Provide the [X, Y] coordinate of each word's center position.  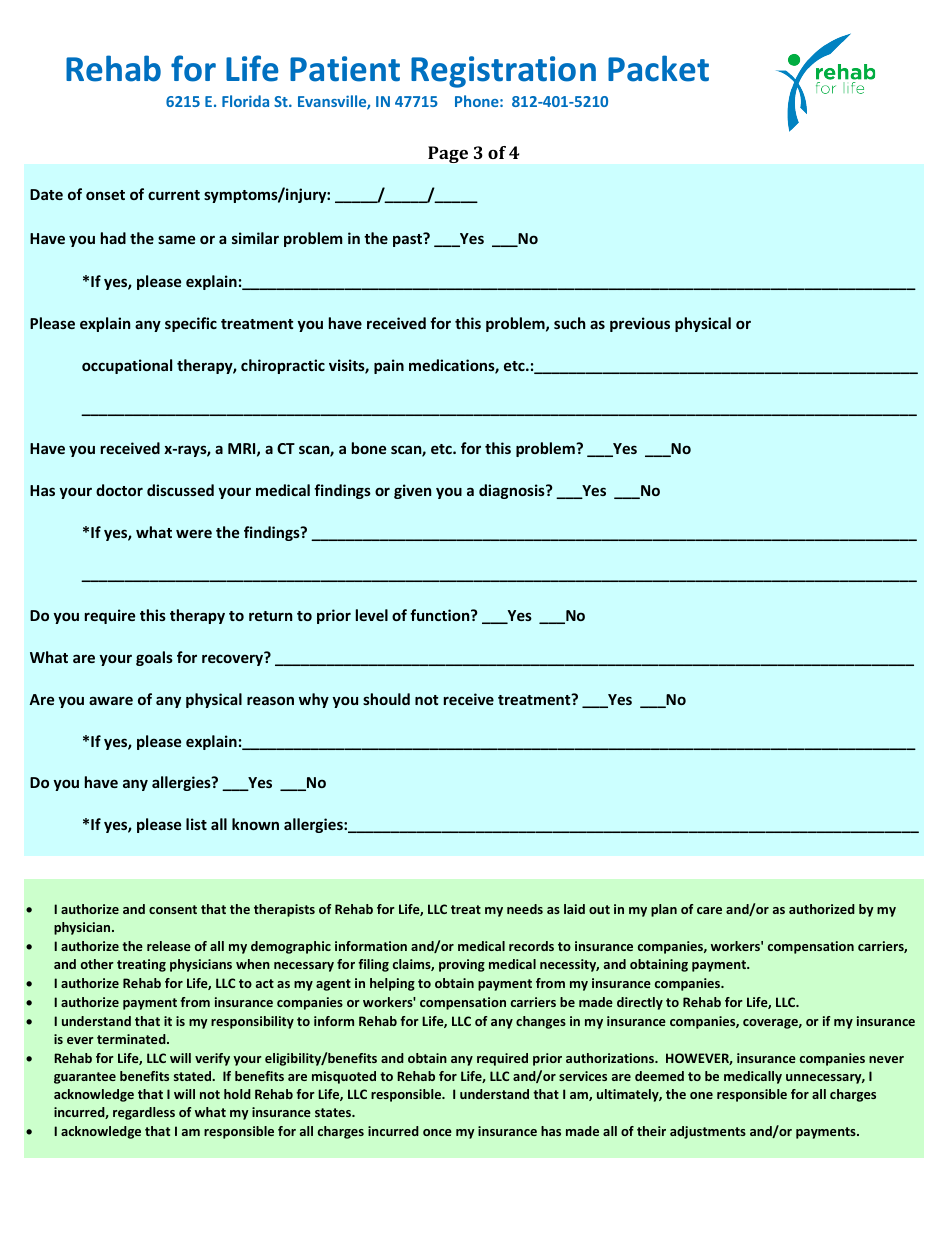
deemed [659, 1076]
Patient [345, 69]
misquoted [344, 1077]
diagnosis [513, 491]
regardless [144, 1113]
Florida [245, 101]
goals [154, 658]
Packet [658, 68]
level [372, 615]
